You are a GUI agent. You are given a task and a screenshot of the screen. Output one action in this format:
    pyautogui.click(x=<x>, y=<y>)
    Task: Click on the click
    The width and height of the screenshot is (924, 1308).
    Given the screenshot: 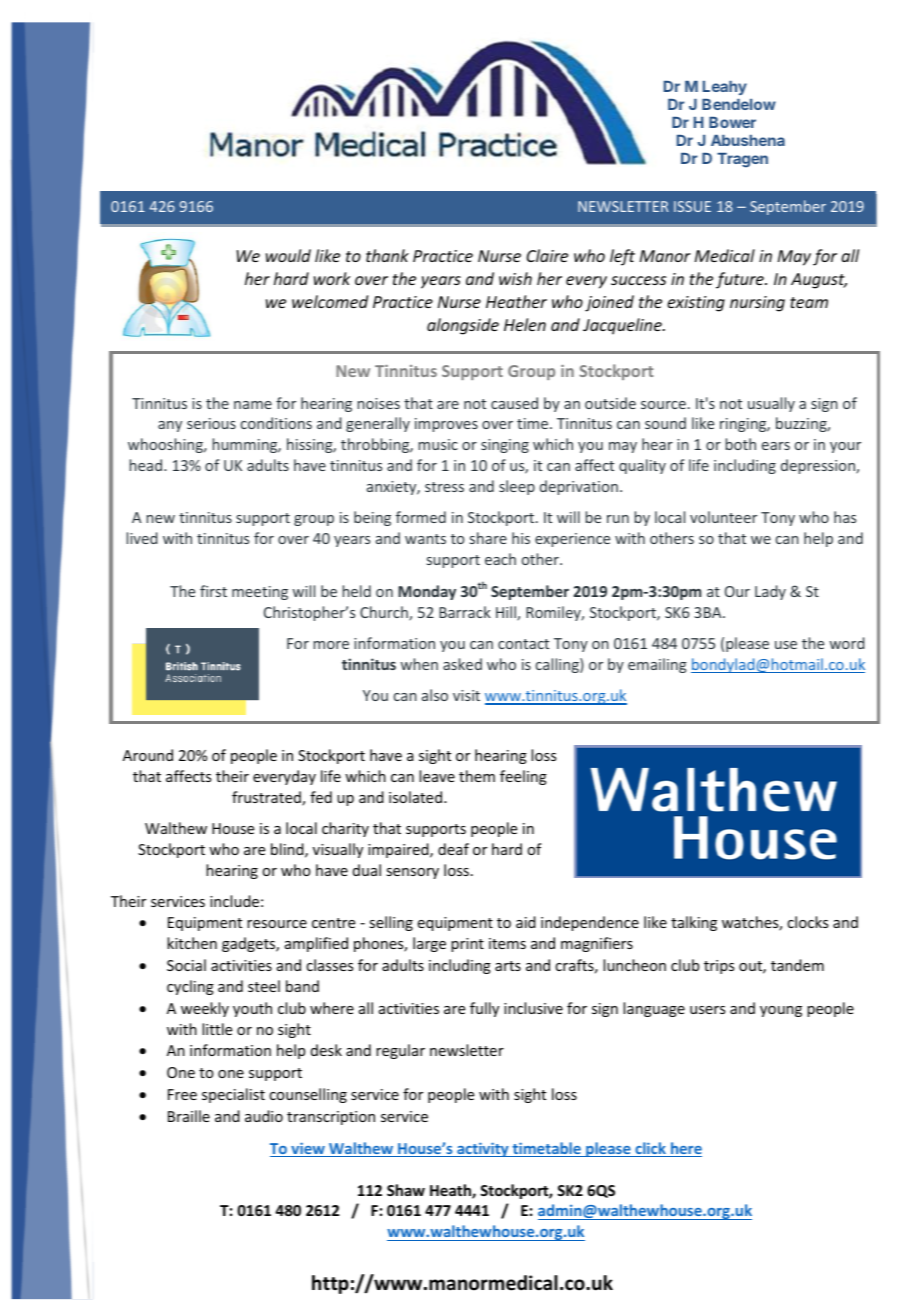 What is the action you would take?
    pyautogui.click(x=650, y=1149)
